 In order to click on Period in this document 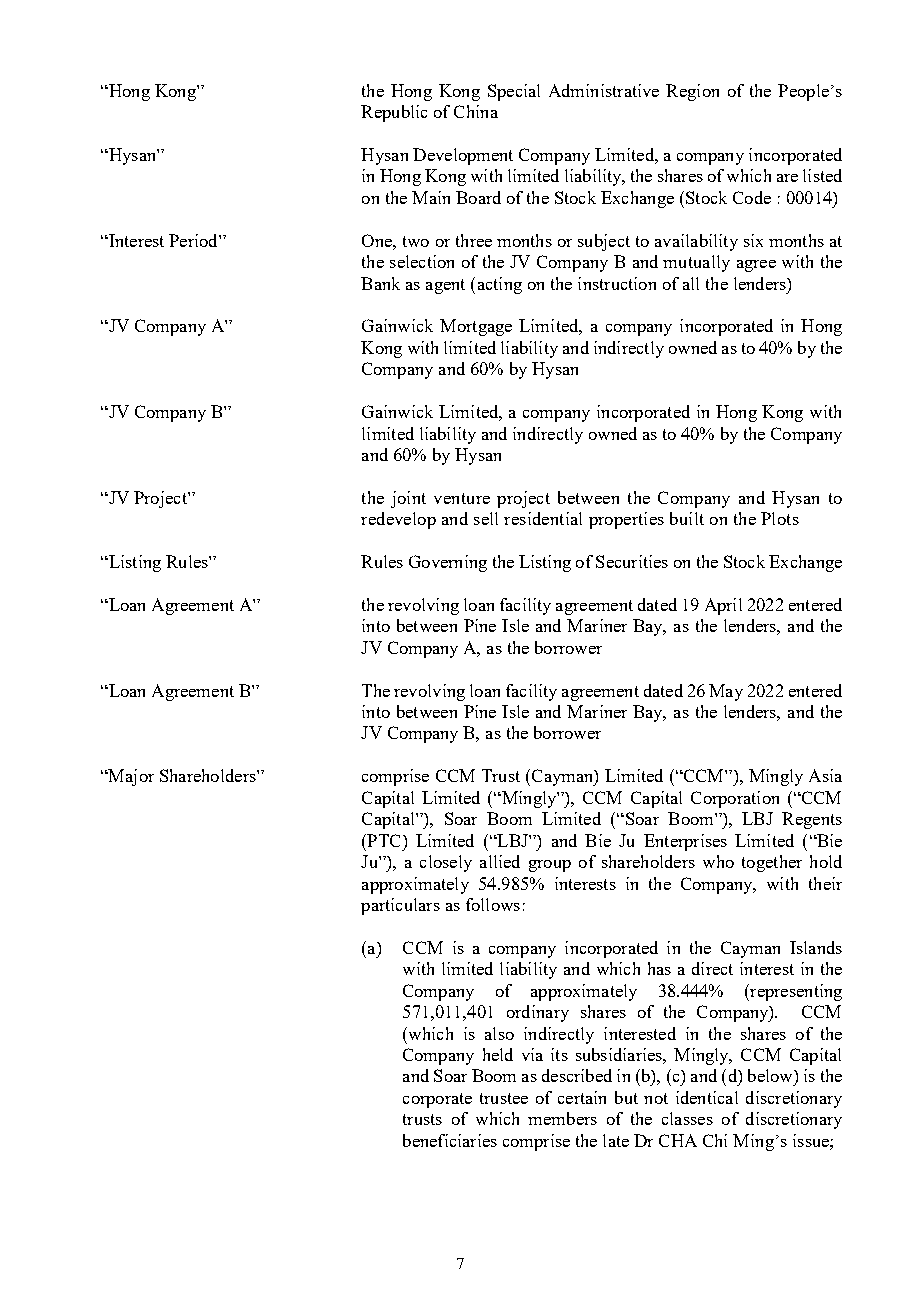, I will do `click(194, 240)`.
